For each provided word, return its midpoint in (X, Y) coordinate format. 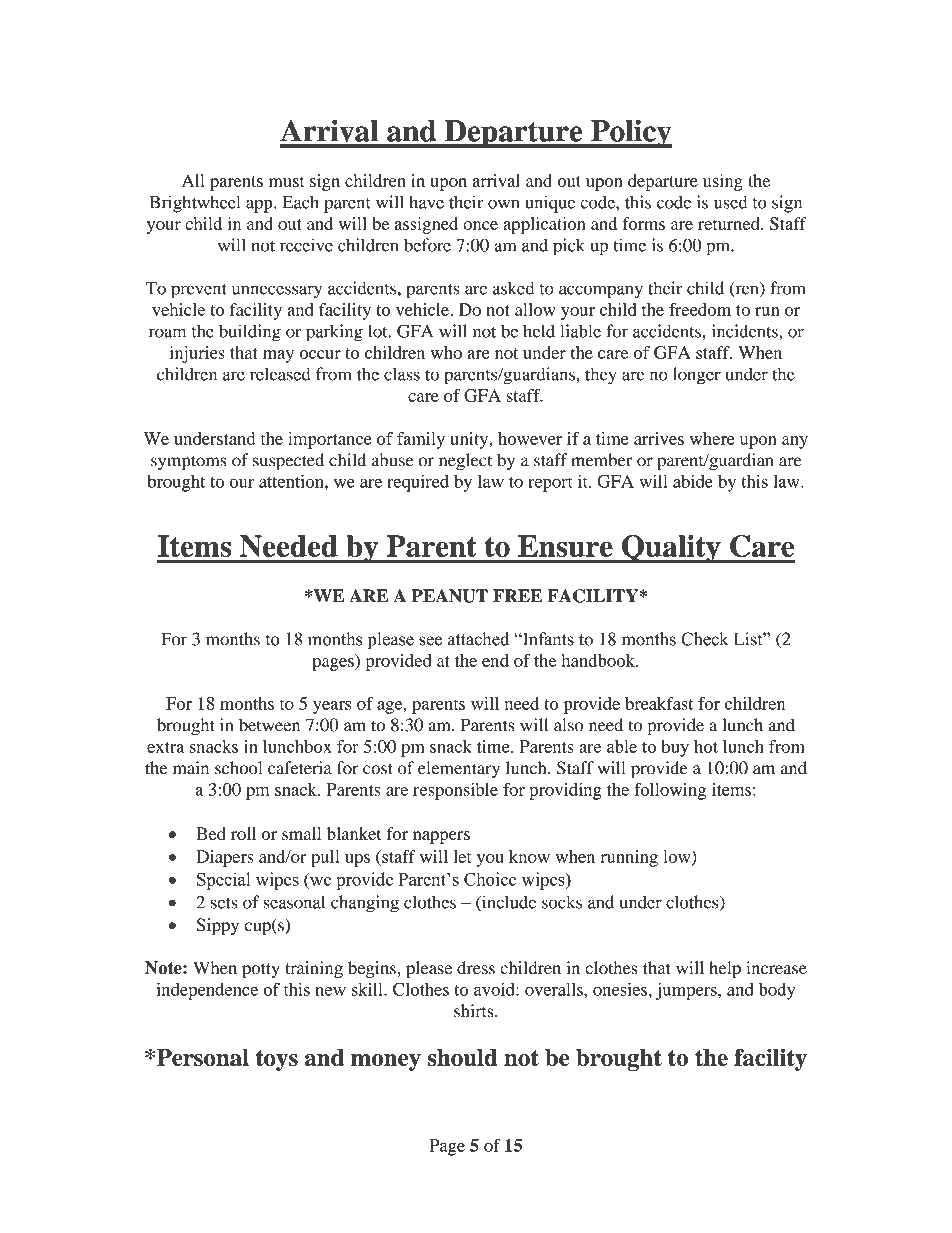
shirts (475, 1011)
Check (704, 639)
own (503, 204)
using (723, 182)
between (269, 725)
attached (478, 639)
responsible (455, 791)
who (446, 352)
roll (243, 833)
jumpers (687, 991)
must (286, 181)
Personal (203, 1058)
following (670, 791)
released (280, 374)
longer (697, 376)
